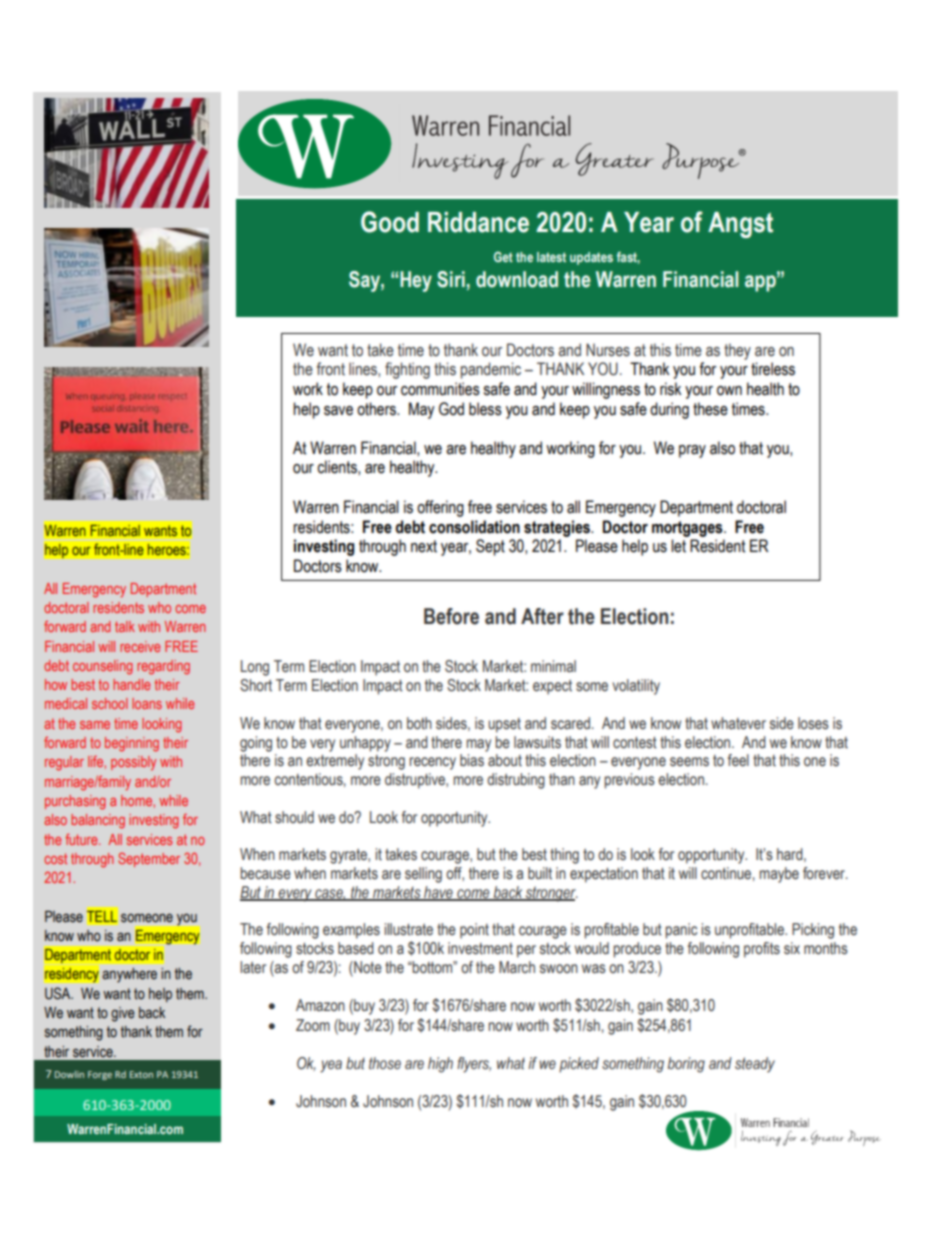 The width and height of the screenshot is (952, 1233). Describe the element at coordinates (440, 1065) in the screenshot. I see `high` at that location.
